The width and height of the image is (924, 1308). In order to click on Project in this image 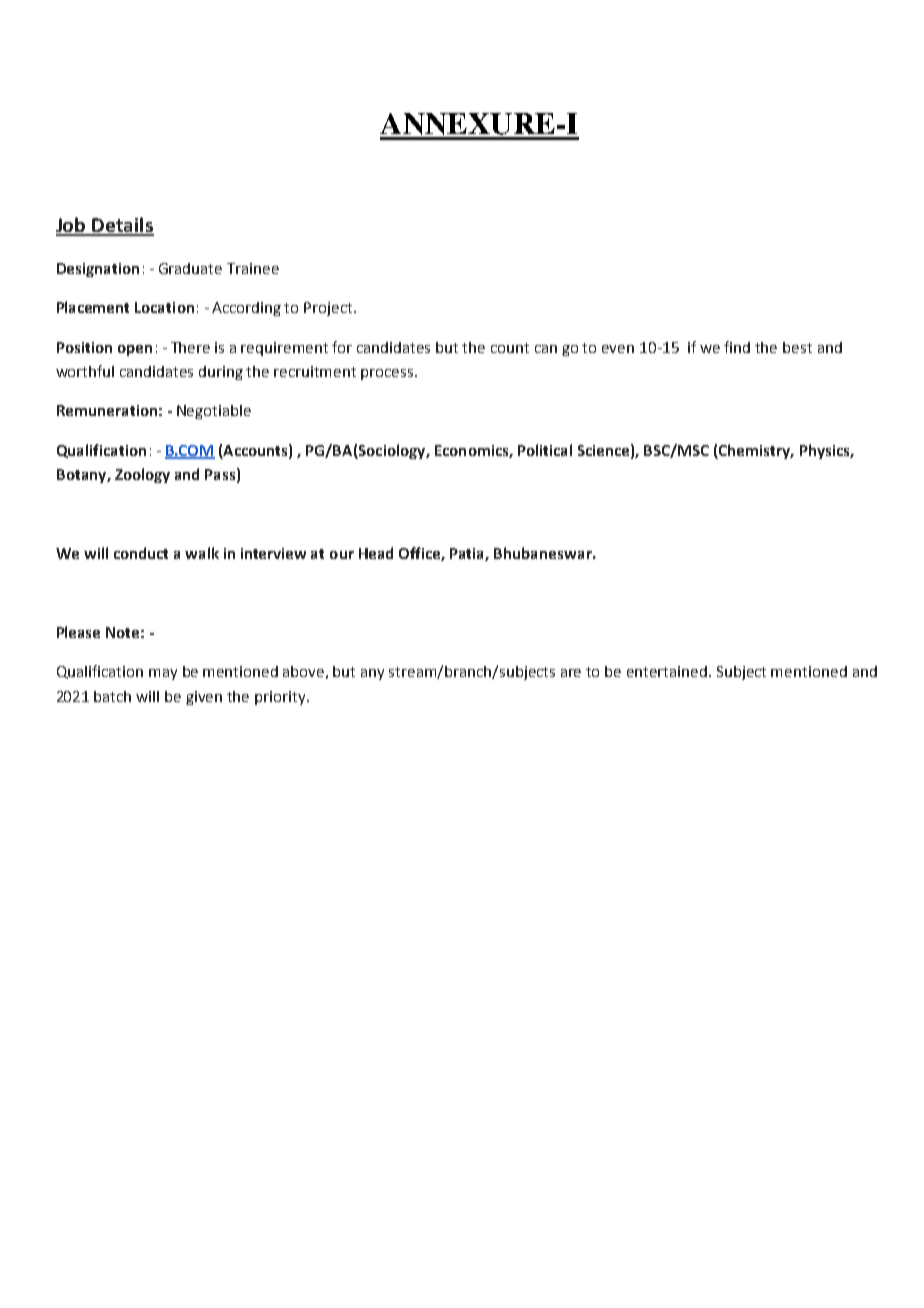, I will do `click(329, 309)`.
